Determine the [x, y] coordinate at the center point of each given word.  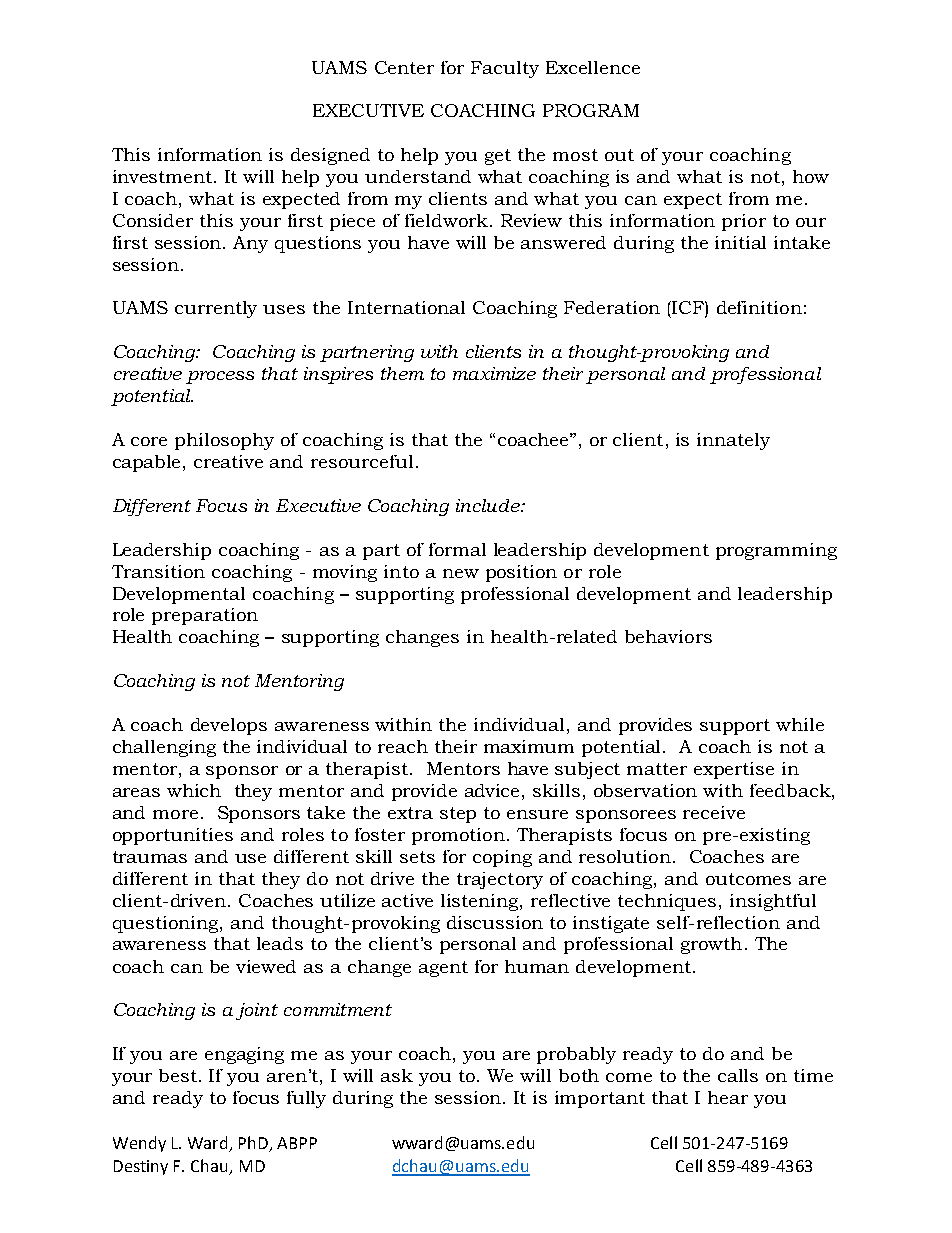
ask [397, 1075]
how [811, 176]
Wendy [139, 1144]
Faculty [505, 69]
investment [164, 176]
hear [728, 1097]
